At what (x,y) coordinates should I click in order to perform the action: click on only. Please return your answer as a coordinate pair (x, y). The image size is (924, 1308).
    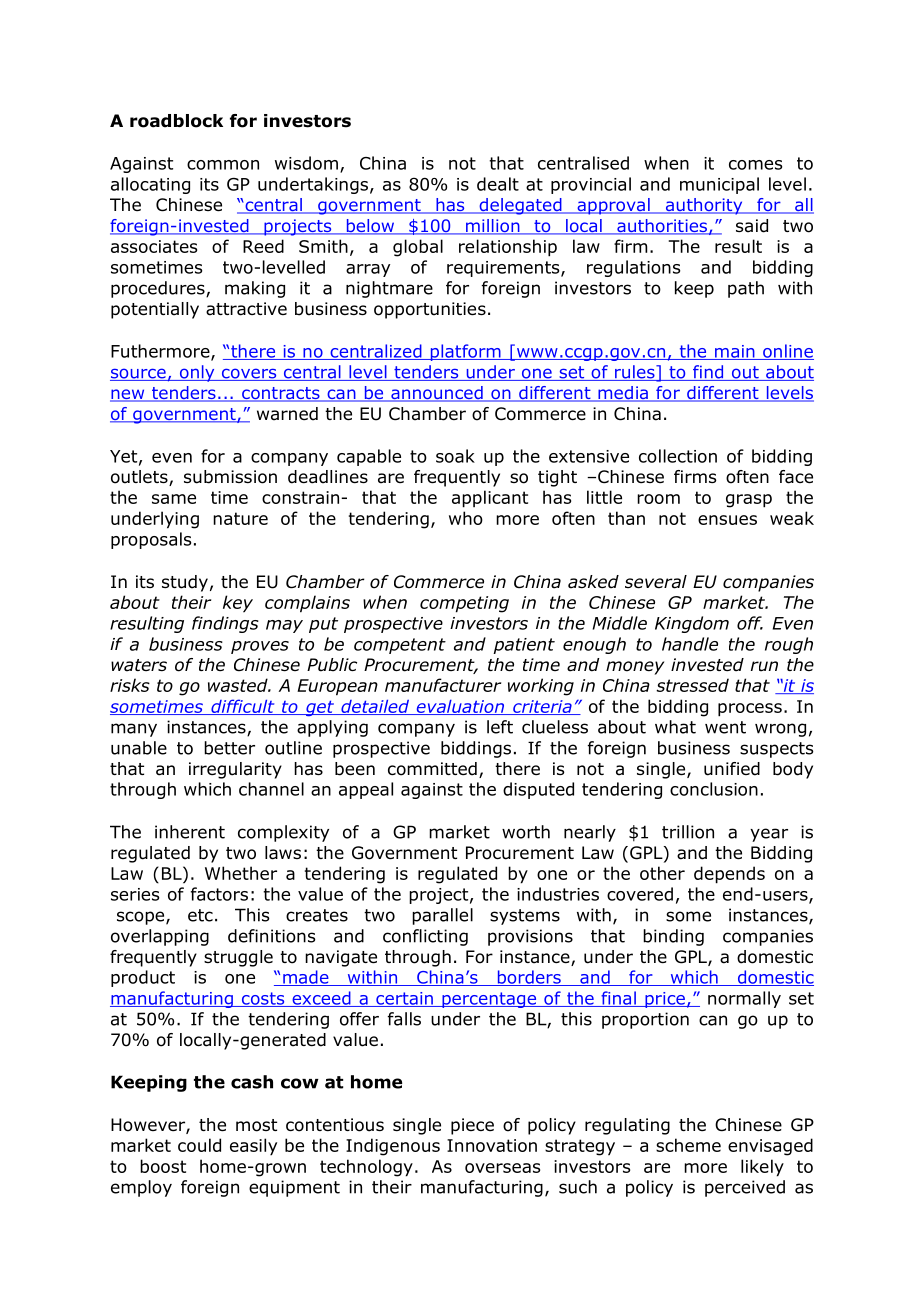
    Looking at the image, I should click on (197, 373).
